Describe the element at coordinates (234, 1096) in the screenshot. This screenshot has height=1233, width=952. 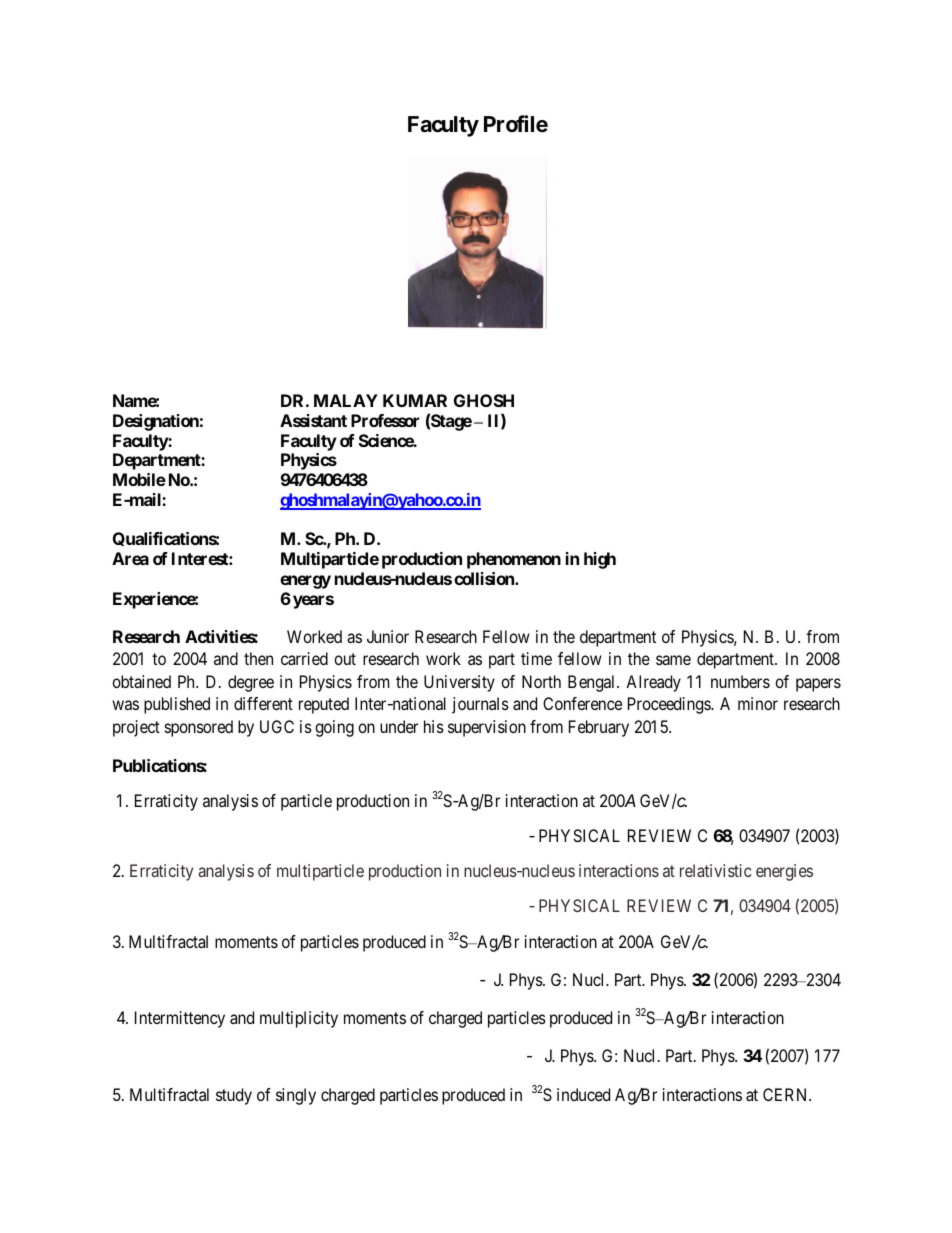
I see `study` at that location.
